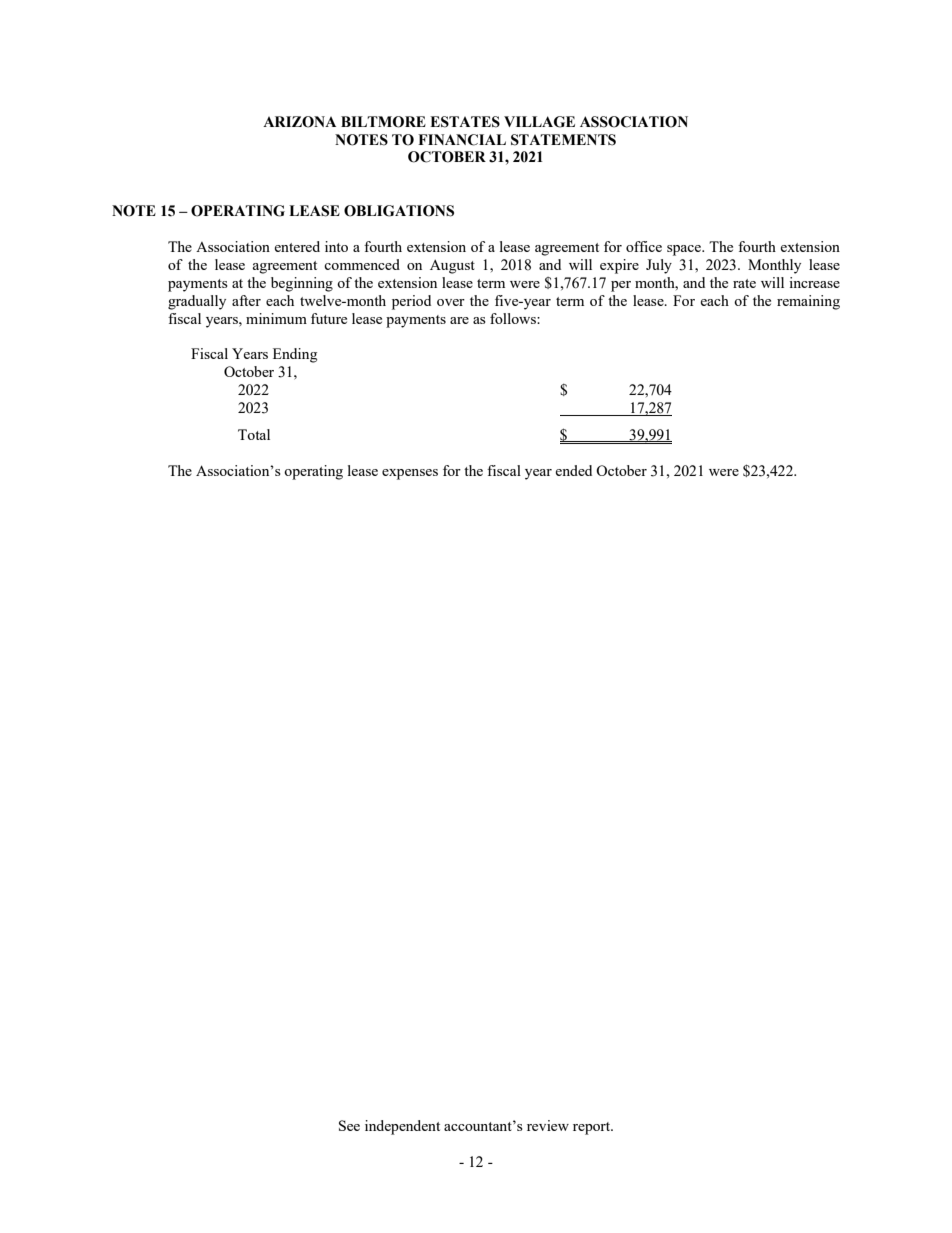  Describe the element at coordinates (573, 470) in the document. I see `ended` at that location.
